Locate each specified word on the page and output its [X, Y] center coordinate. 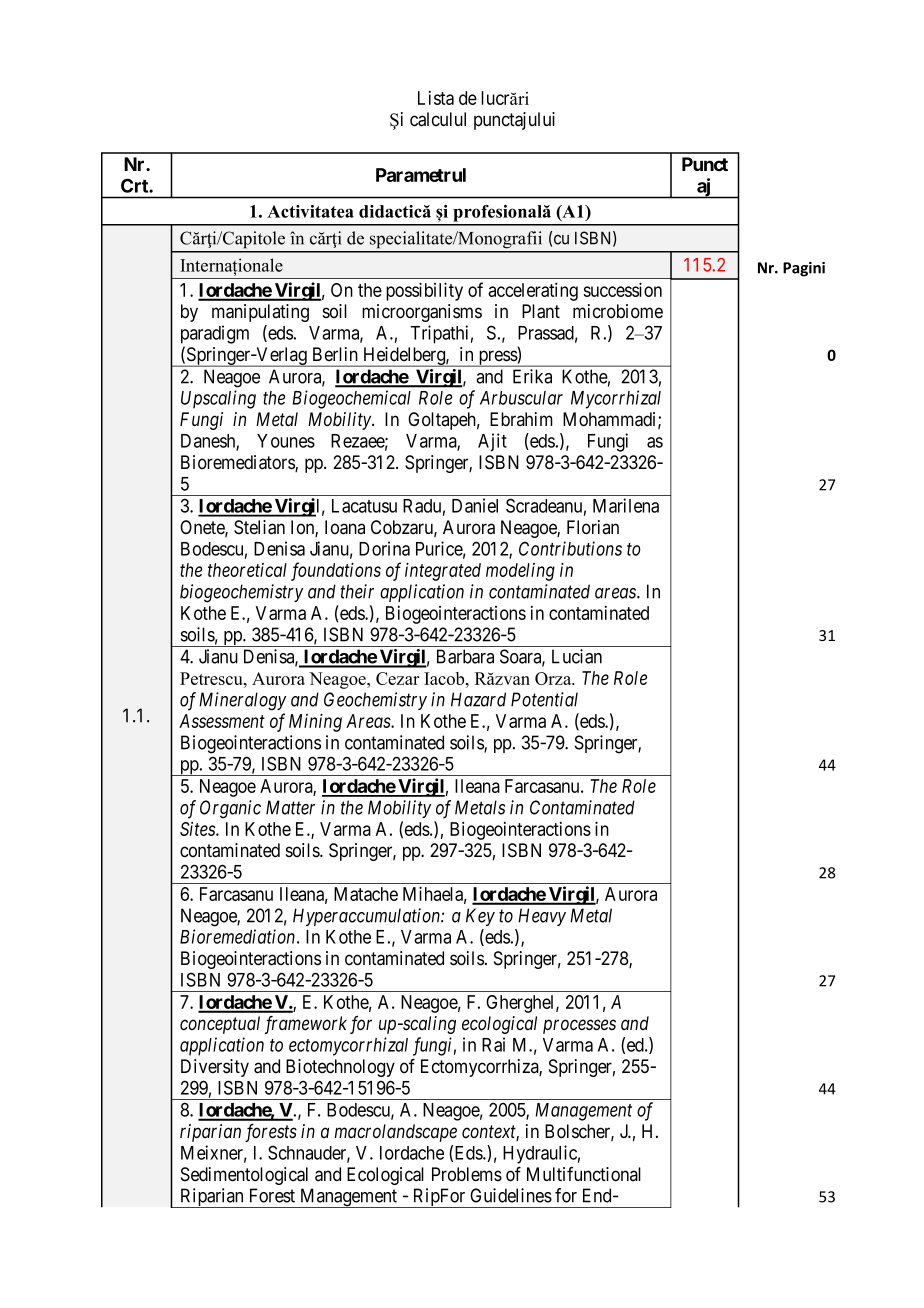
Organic [230, 809]
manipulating [260, 313]
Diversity [215, 1068]
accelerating [533, 292]
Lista [436, 98]
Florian [593, 527]
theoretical [247, 570]
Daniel [475, 505]
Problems [467, 1174]
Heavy [542, 917]
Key [480, 917]
